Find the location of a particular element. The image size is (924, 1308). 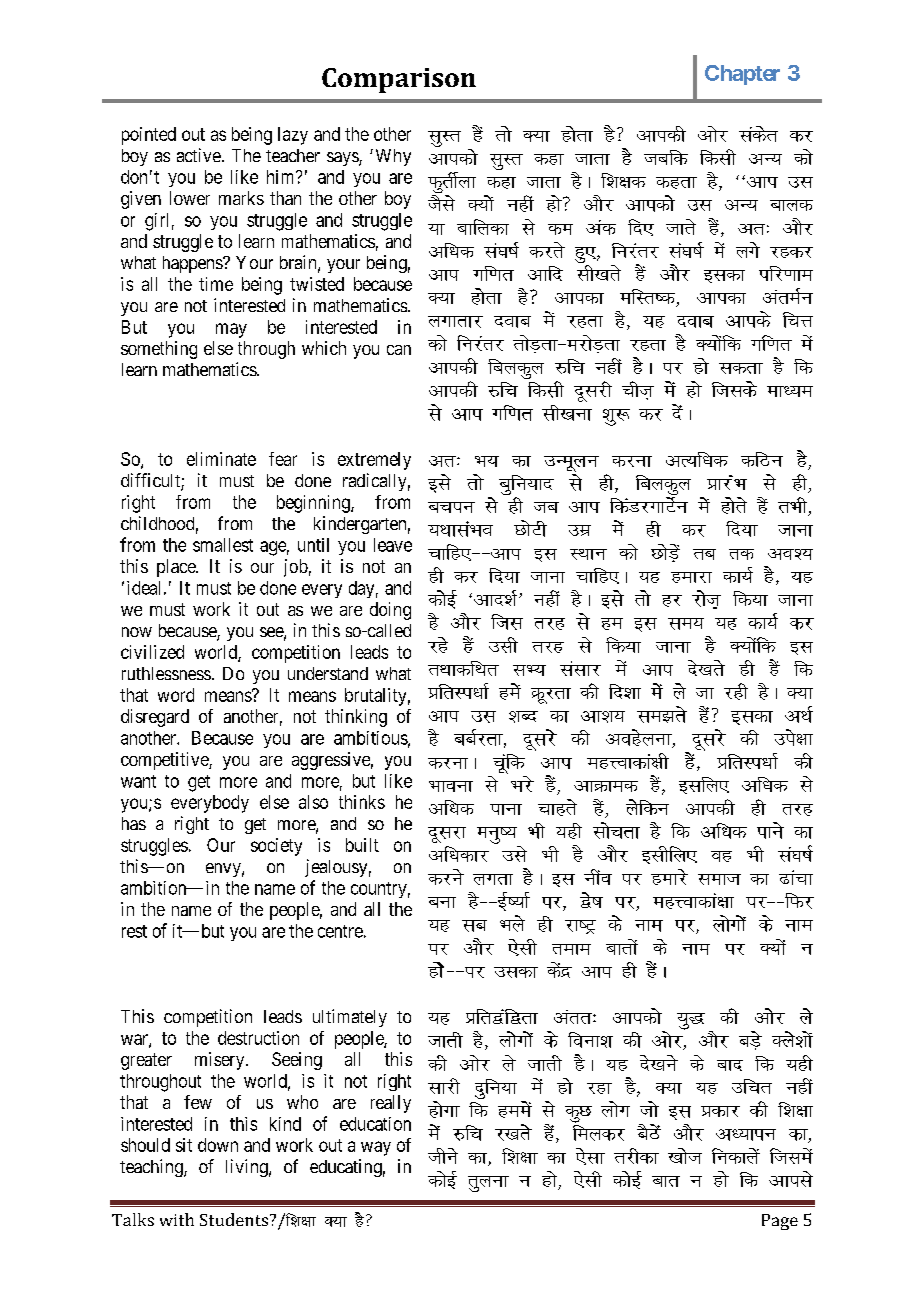

thus is located at coordinates (443, 1156).
